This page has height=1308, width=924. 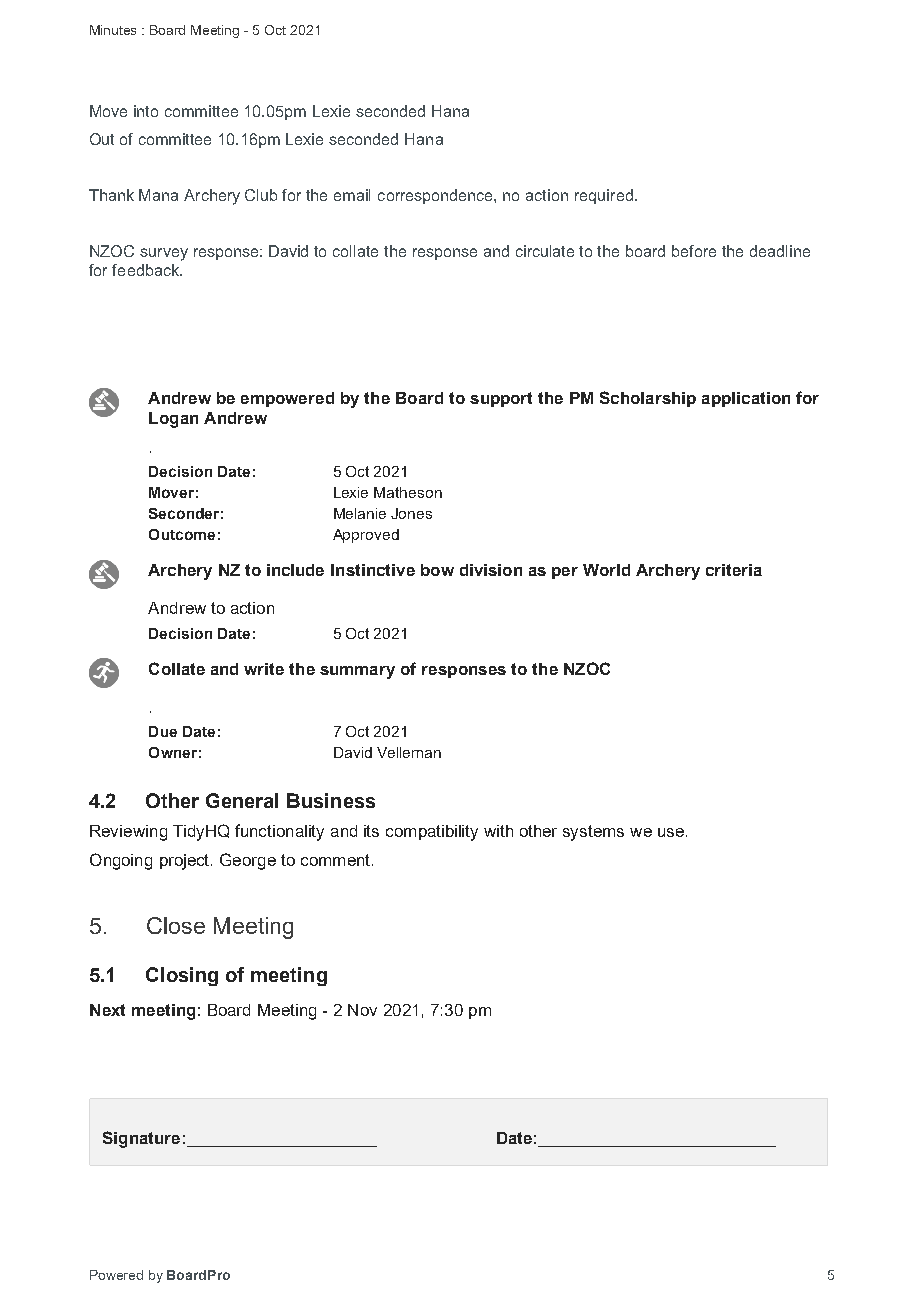 I want to click on email, so click(x=352, y=195).
